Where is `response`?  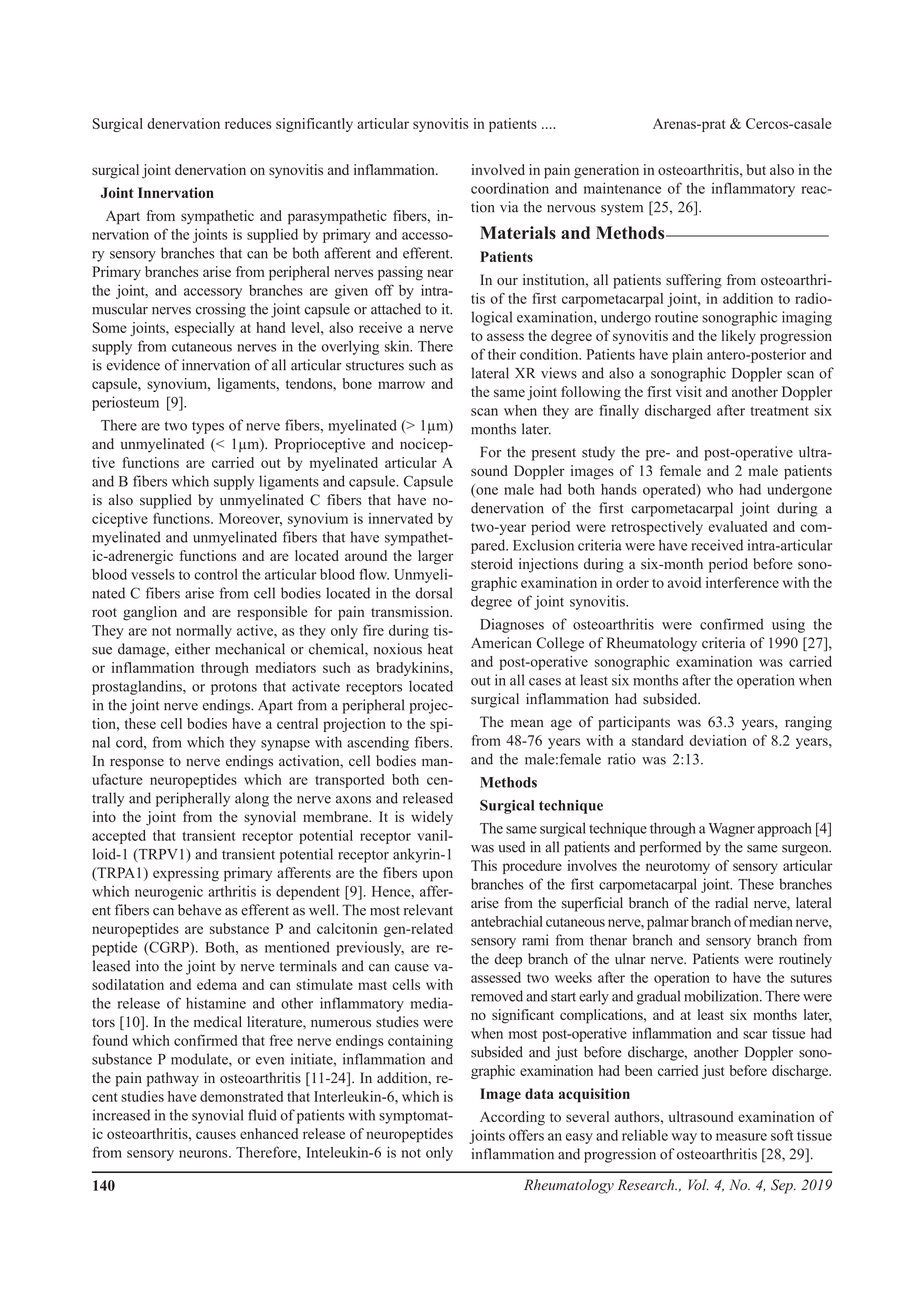
response is located at coordinates (137, 764).
